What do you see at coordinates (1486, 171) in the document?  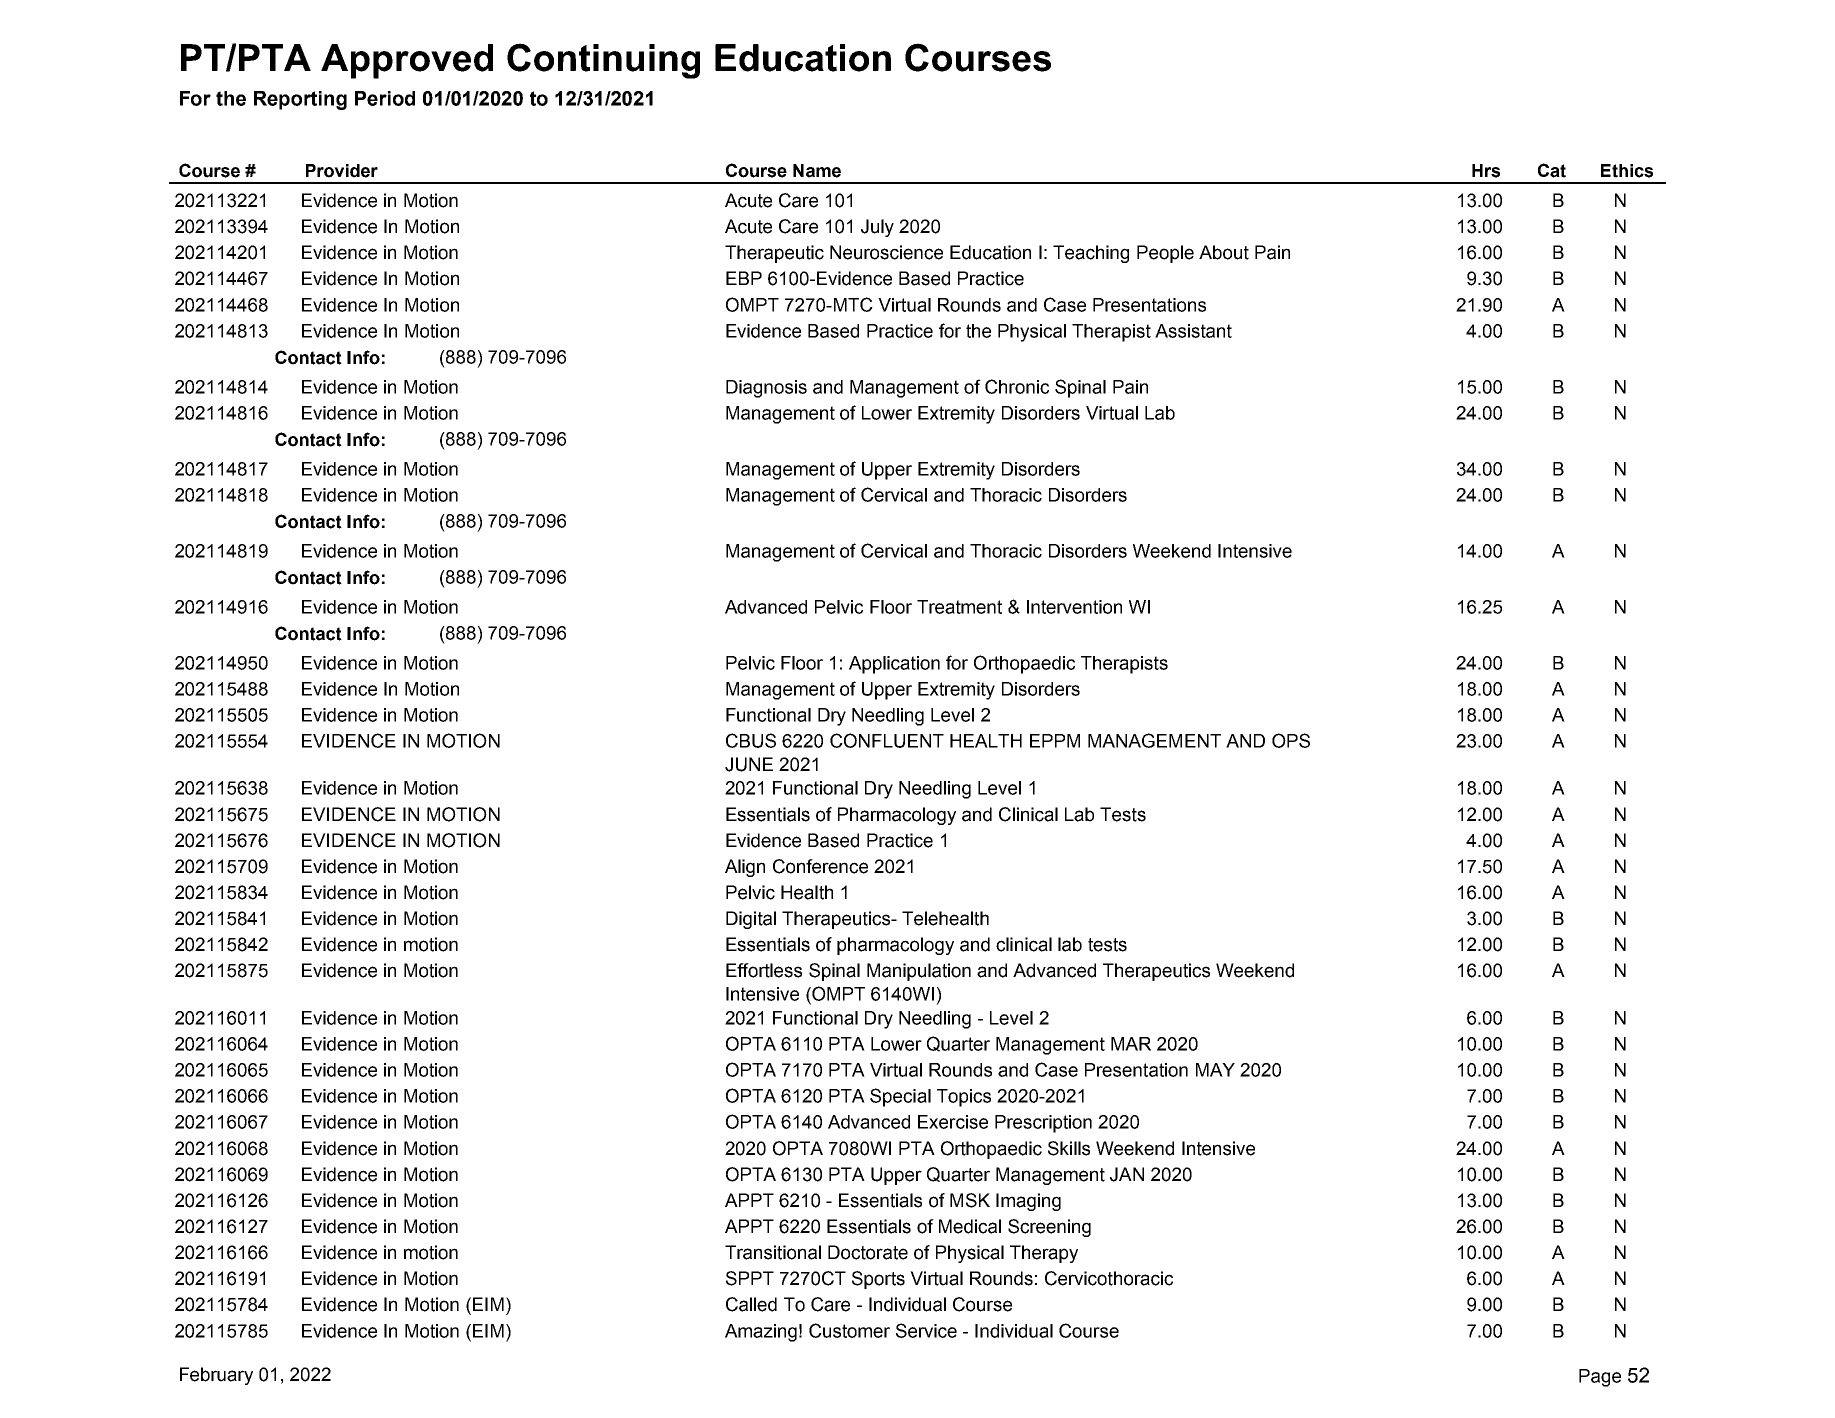 I see `Hrs` at bounding box center [1486, 171].
